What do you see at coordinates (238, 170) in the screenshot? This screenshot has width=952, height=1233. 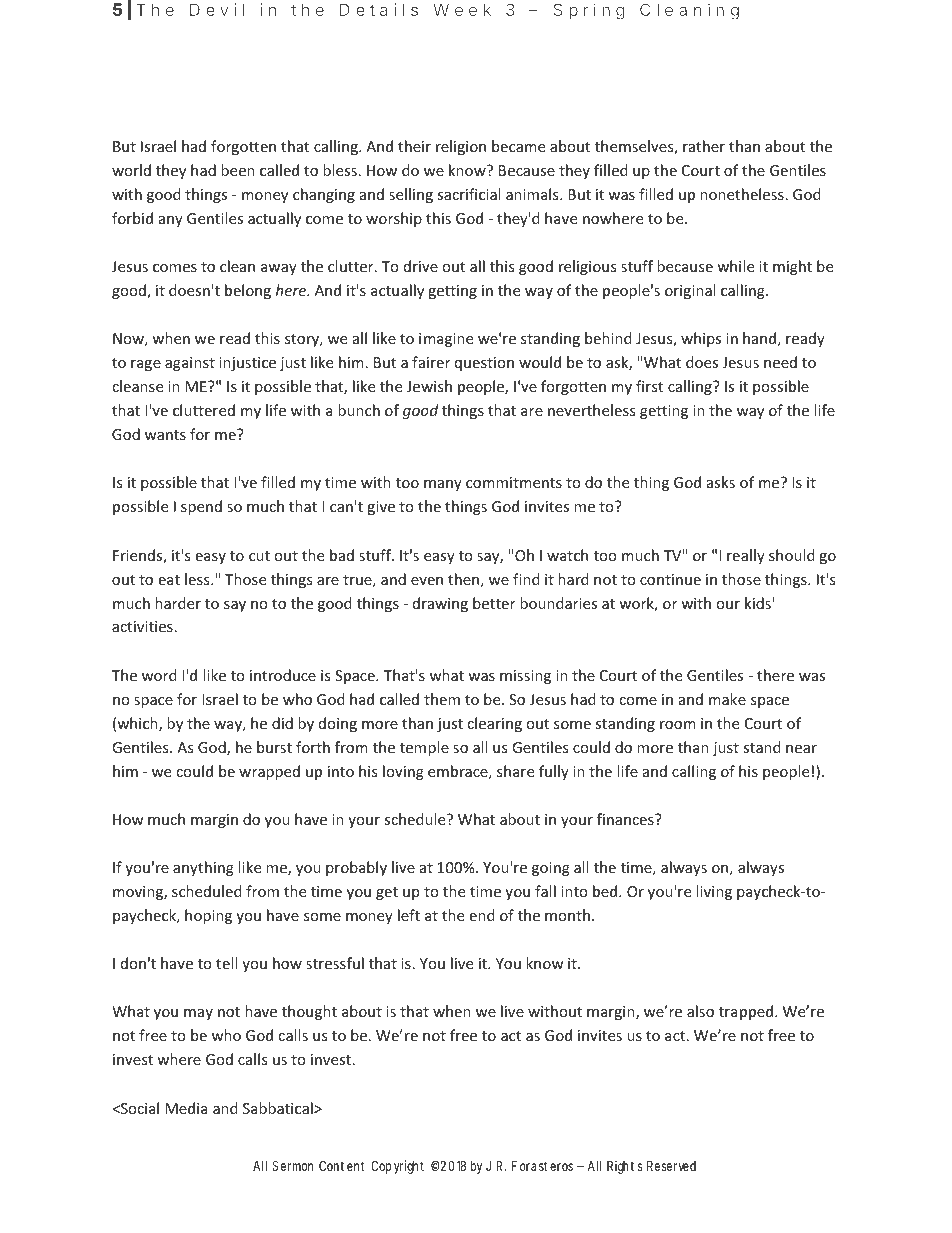 I see `been` at bounding box center [238, 170].
